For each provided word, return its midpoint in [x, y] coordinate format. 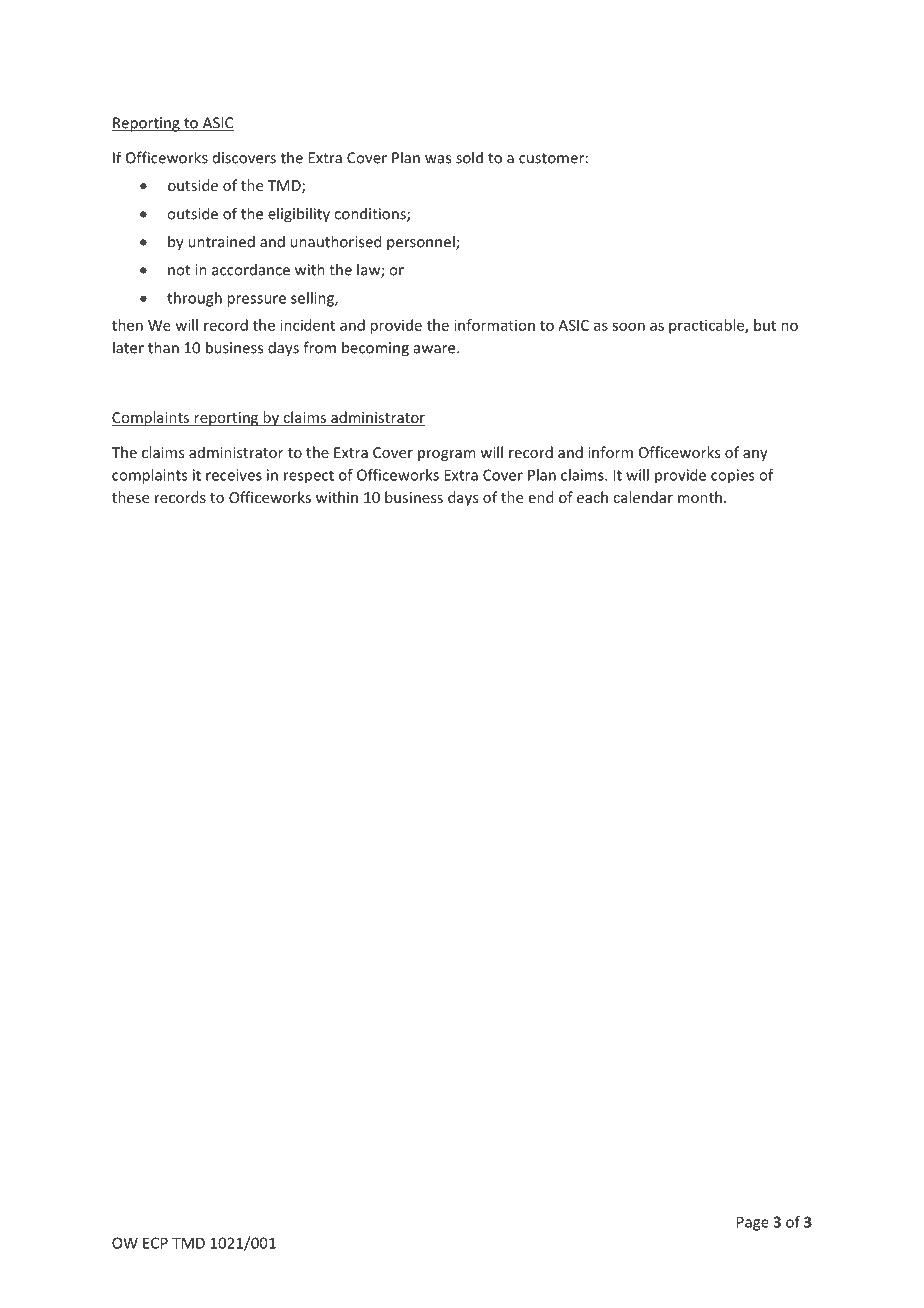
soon [628, 326]
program [446, 455]
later [128, 347]
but [765, 325]
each [592, 497]
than [163, 347]
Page [753, 1223]
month [700, 497]
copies [732, 476]
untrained [221, 241]
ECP [155, 1243]
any [755, 455]
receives [234, 475]
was [438, 159]
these [130, 497]
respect [309, 477]
